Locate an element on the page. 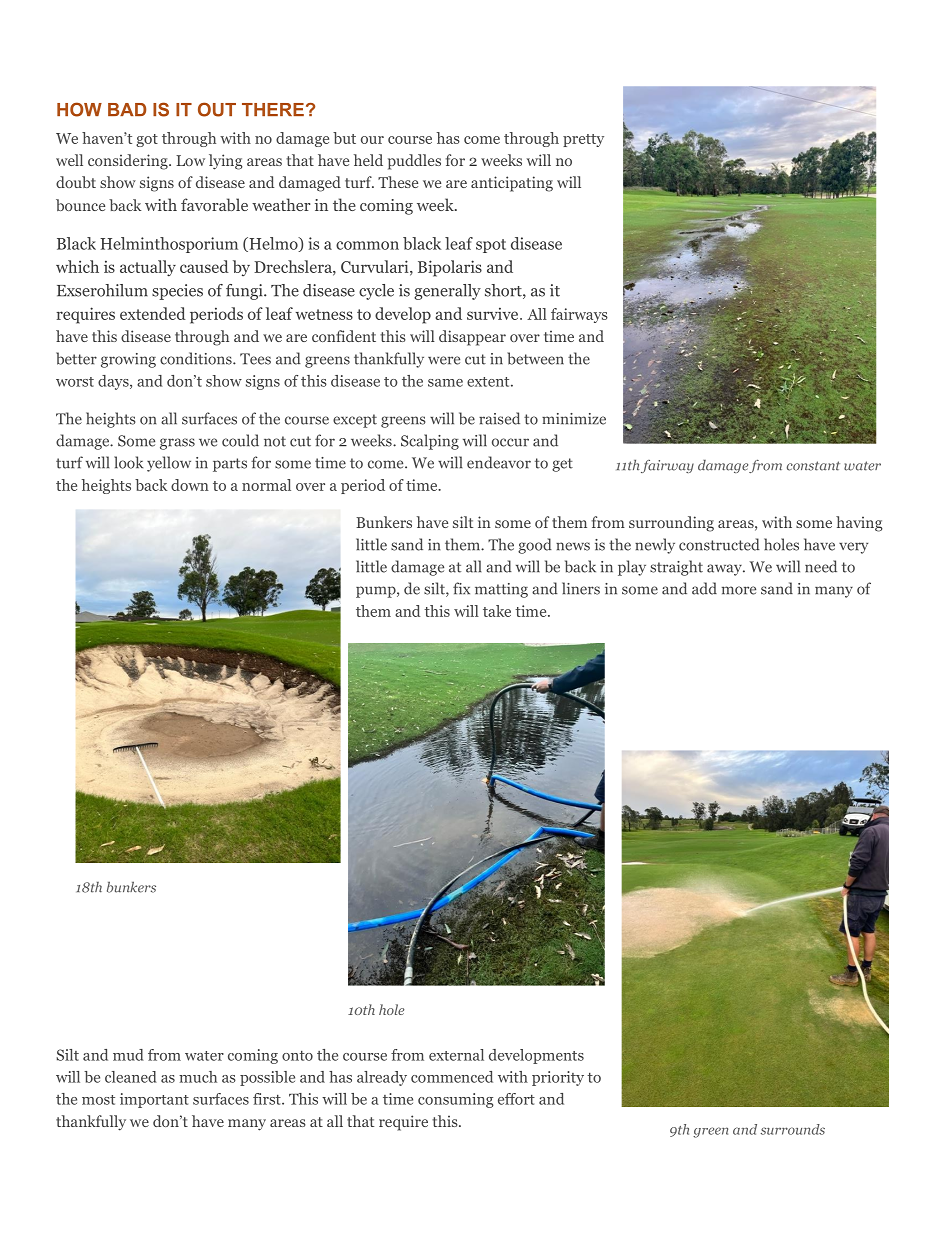 The width and height of the image is (952, 1233). anticipating is located at coordinates (512, 184).
